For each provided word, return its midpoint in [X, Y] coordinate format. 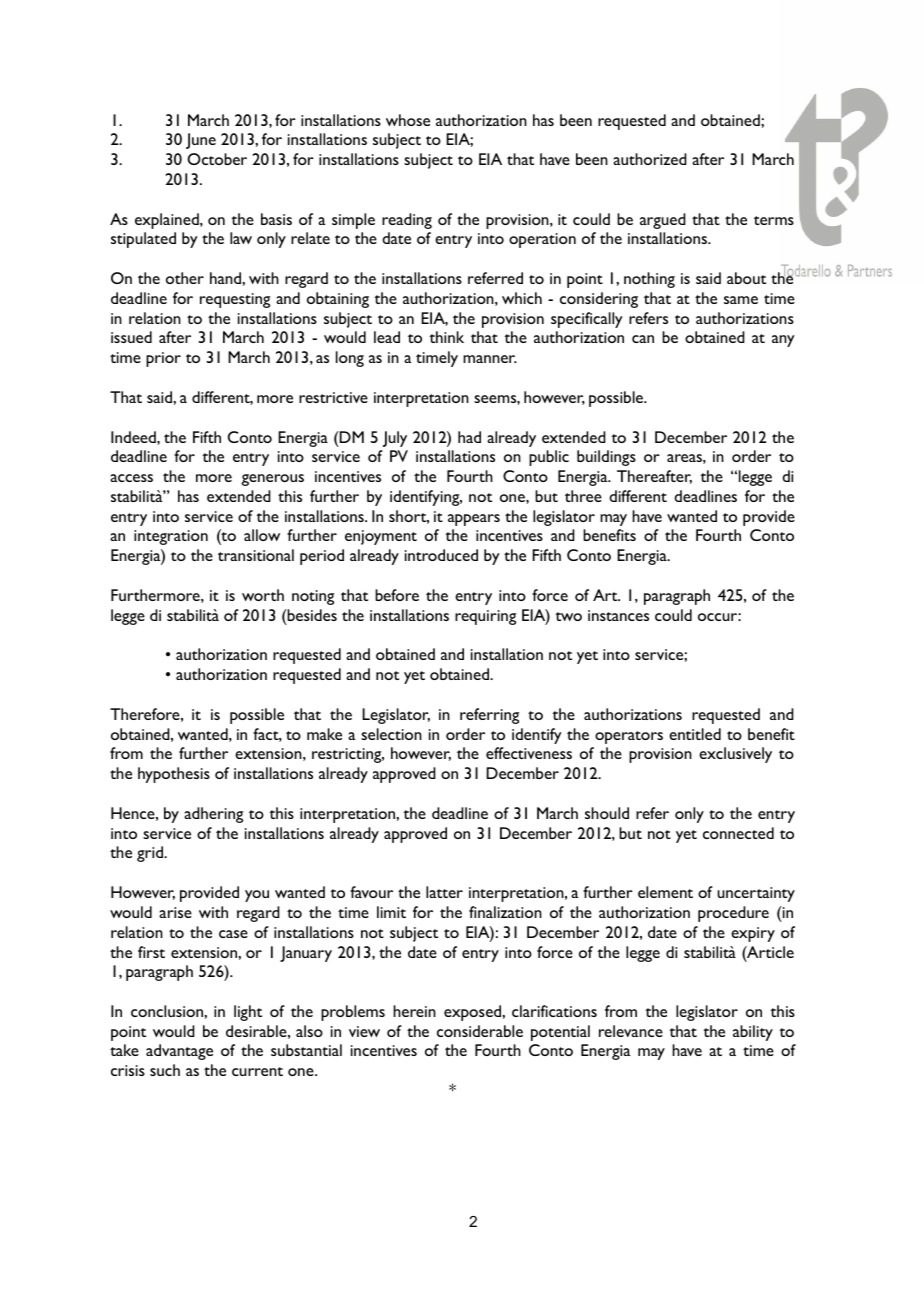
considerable [480, 1031]
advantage [179, 1052]
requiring [485, 617]
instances [618, 615]
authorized [650, 159]
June [201, 141]
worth [263, 595]
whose [408, 120]
